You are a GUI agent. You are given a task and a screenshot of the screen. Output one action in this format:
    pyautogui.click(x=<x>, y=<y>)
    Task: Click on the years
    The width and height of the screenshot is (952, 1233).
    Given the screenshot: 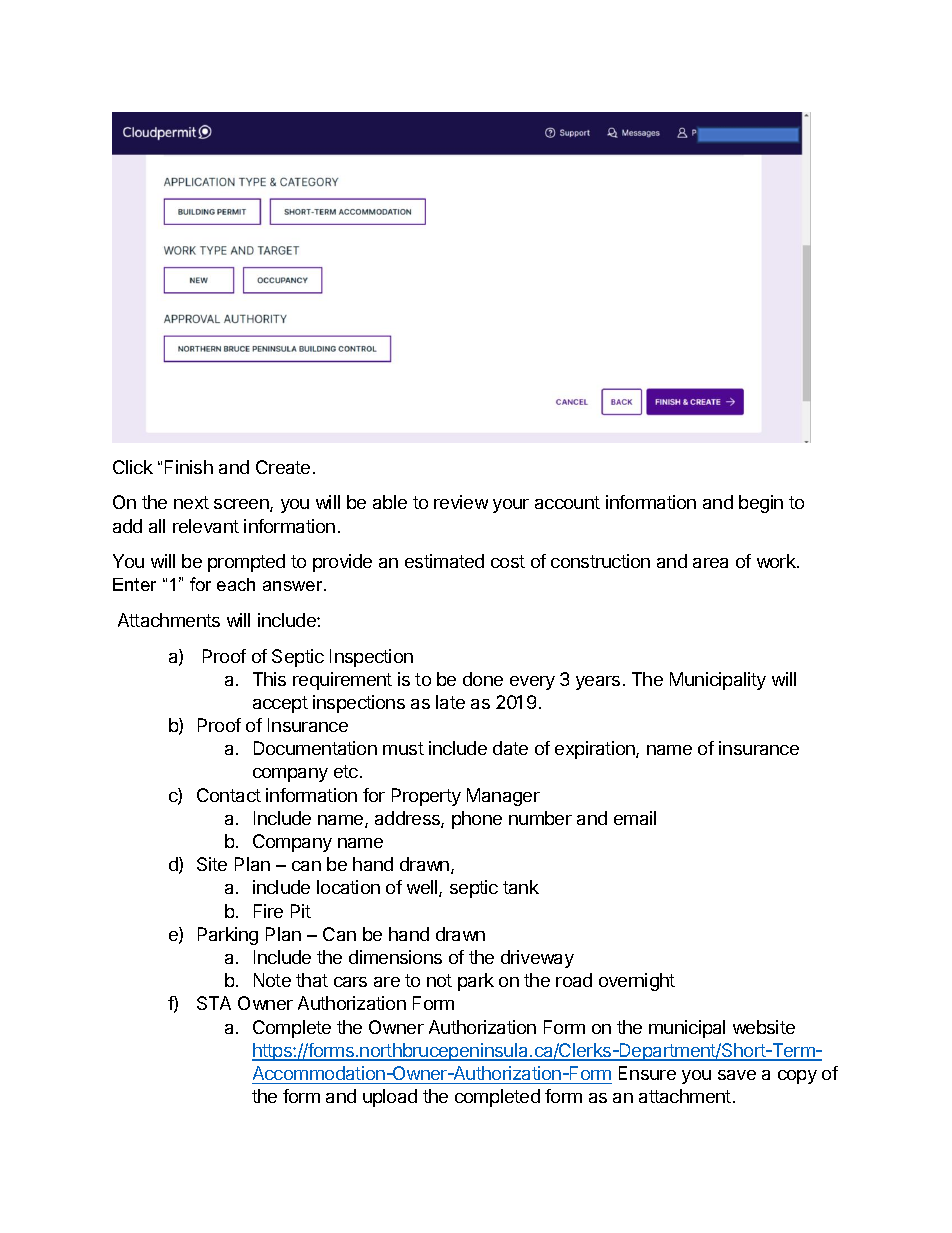 What is the action you would take?
    pyautogui.click(x=598, y=683)
